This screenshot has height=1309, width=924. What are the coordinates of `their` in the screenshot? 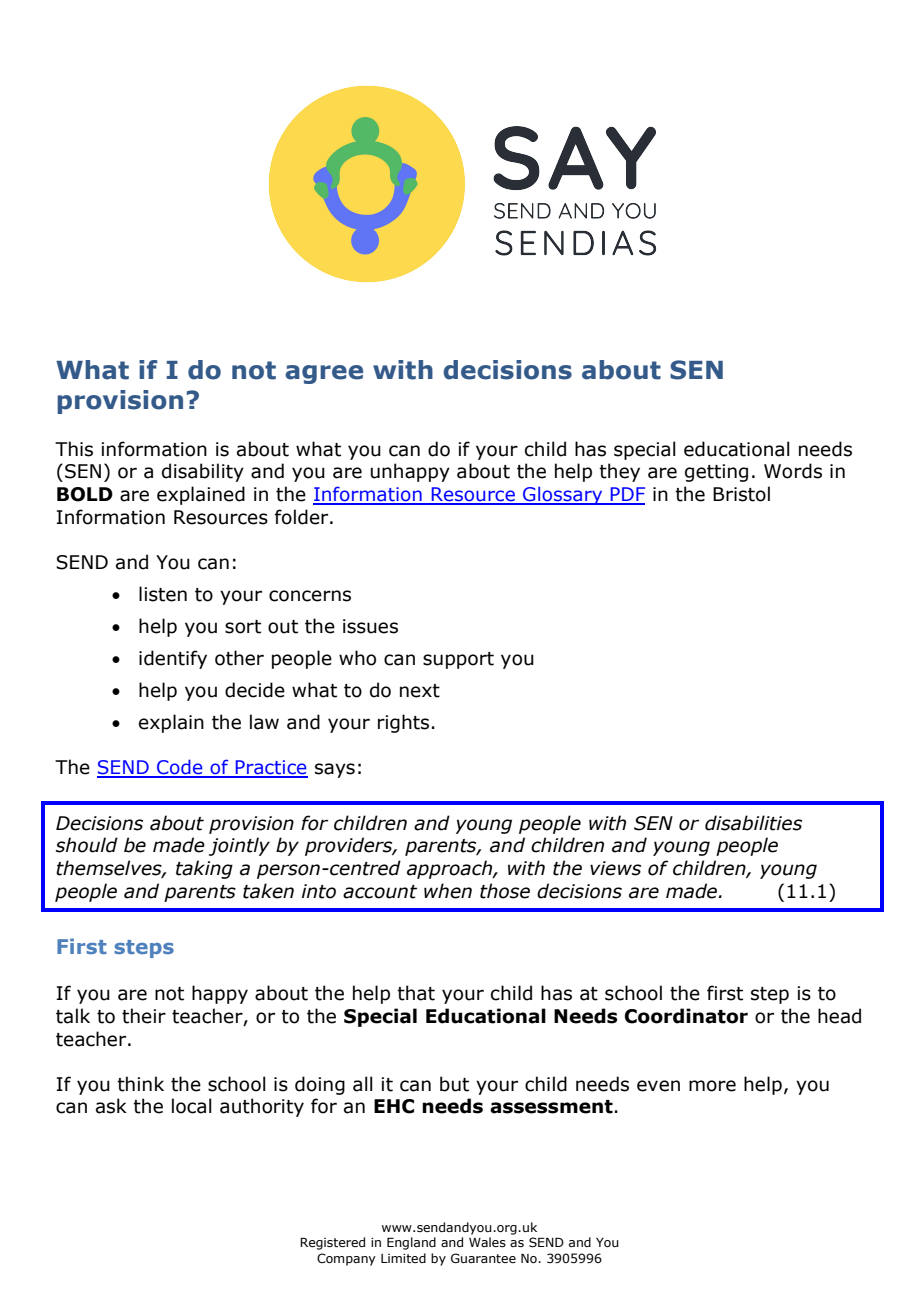 It's located at (144, 1016).
